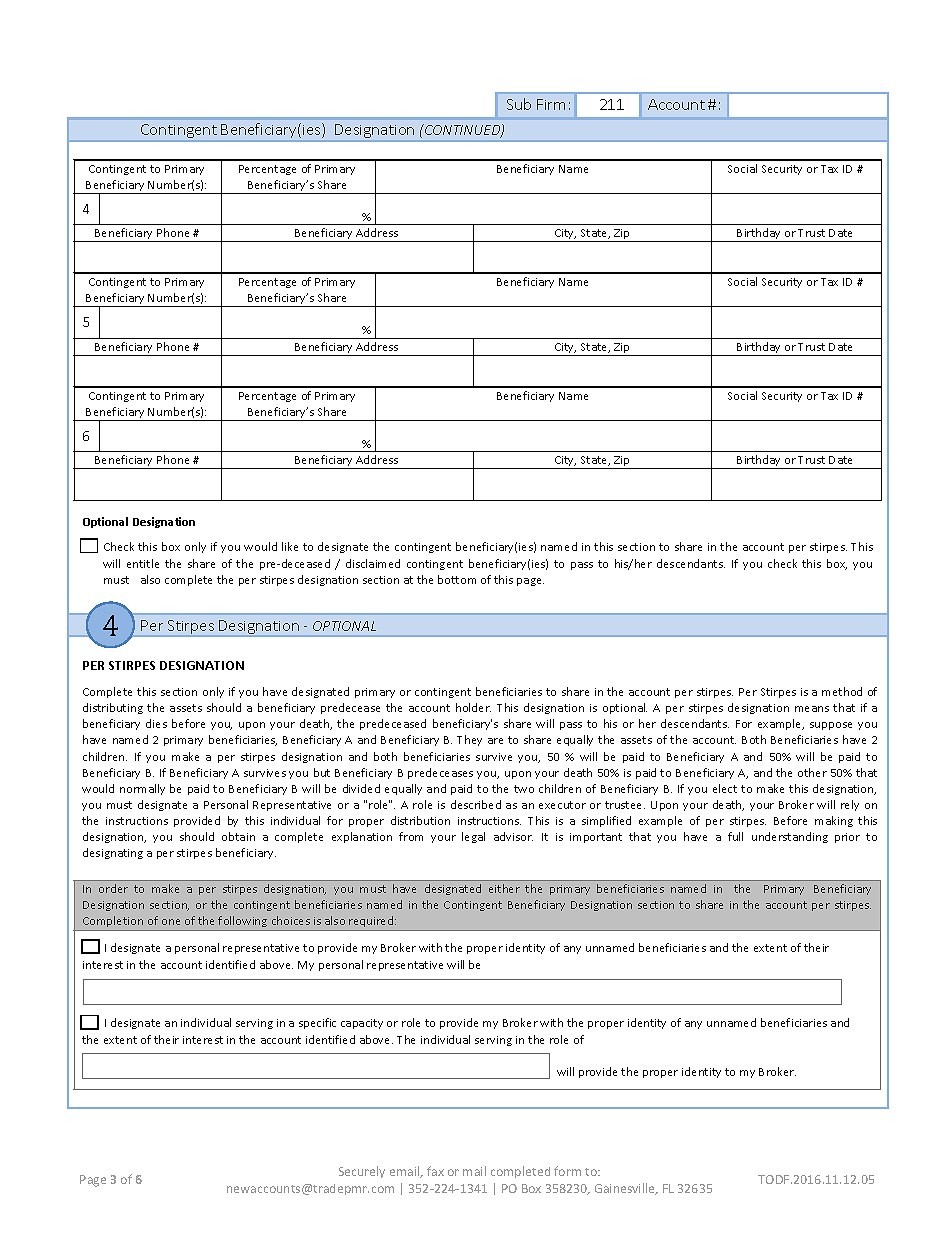 The height and width of the screenshot is (1233, 952). Describe the element at coordinates (317, 1023) in the screenshot. I see `specific` at that location.
